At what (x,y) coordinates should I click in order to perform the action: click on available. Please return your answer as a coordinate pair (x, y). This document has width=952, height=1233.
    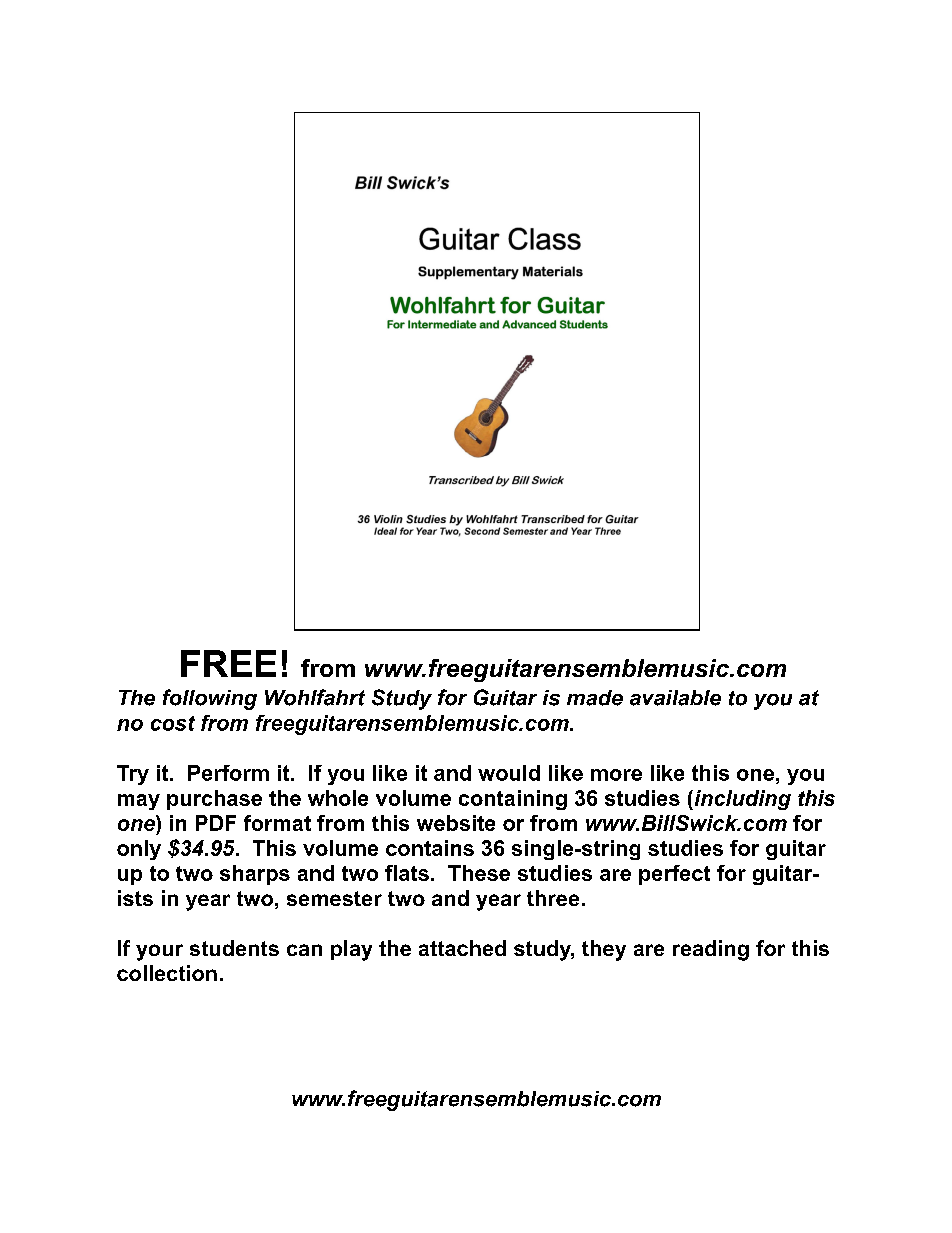
    Looking at the image, I should click on (675, 698).
